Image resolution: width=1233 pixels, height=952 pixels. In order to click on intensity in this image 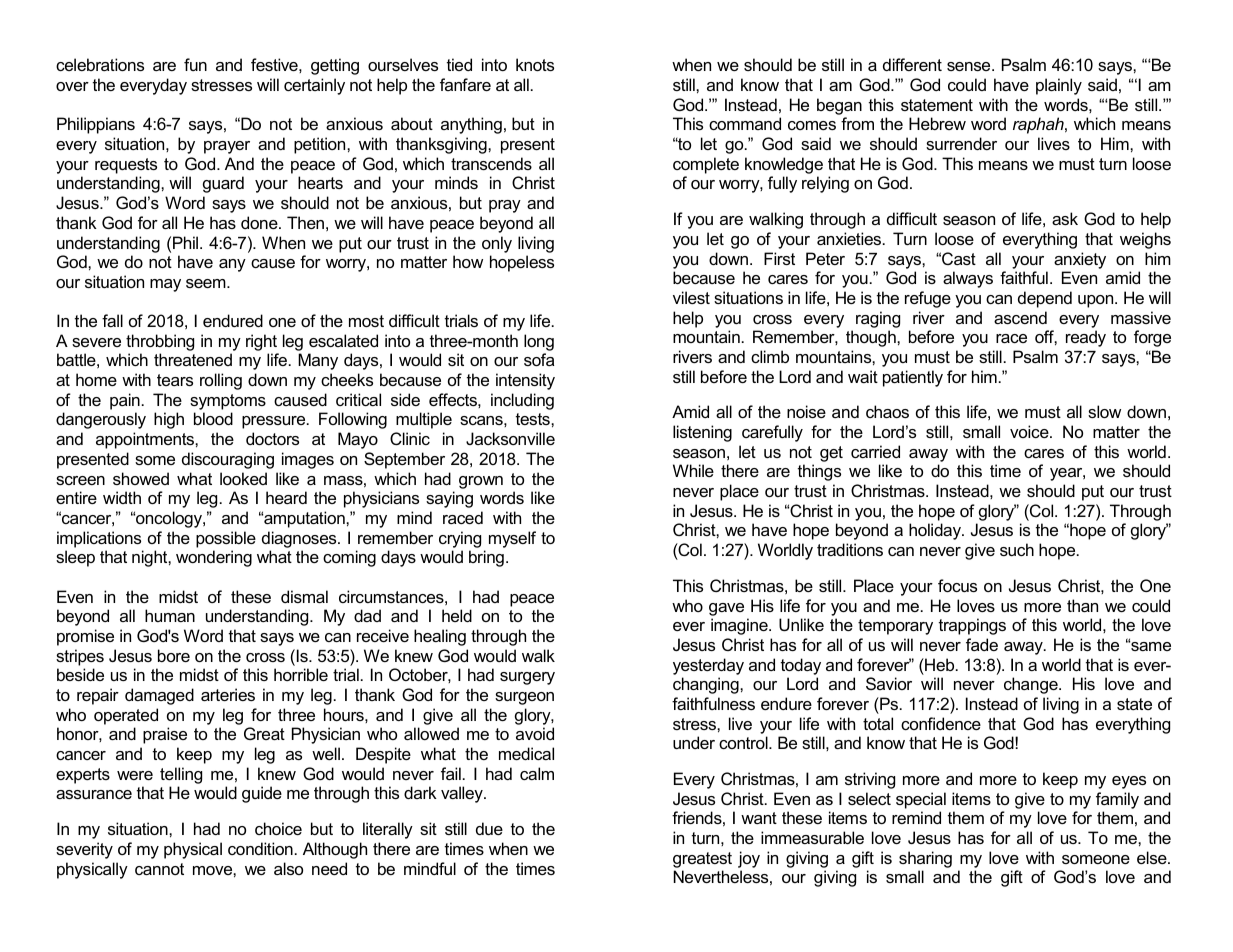, I will do `click(525, 381)`.
